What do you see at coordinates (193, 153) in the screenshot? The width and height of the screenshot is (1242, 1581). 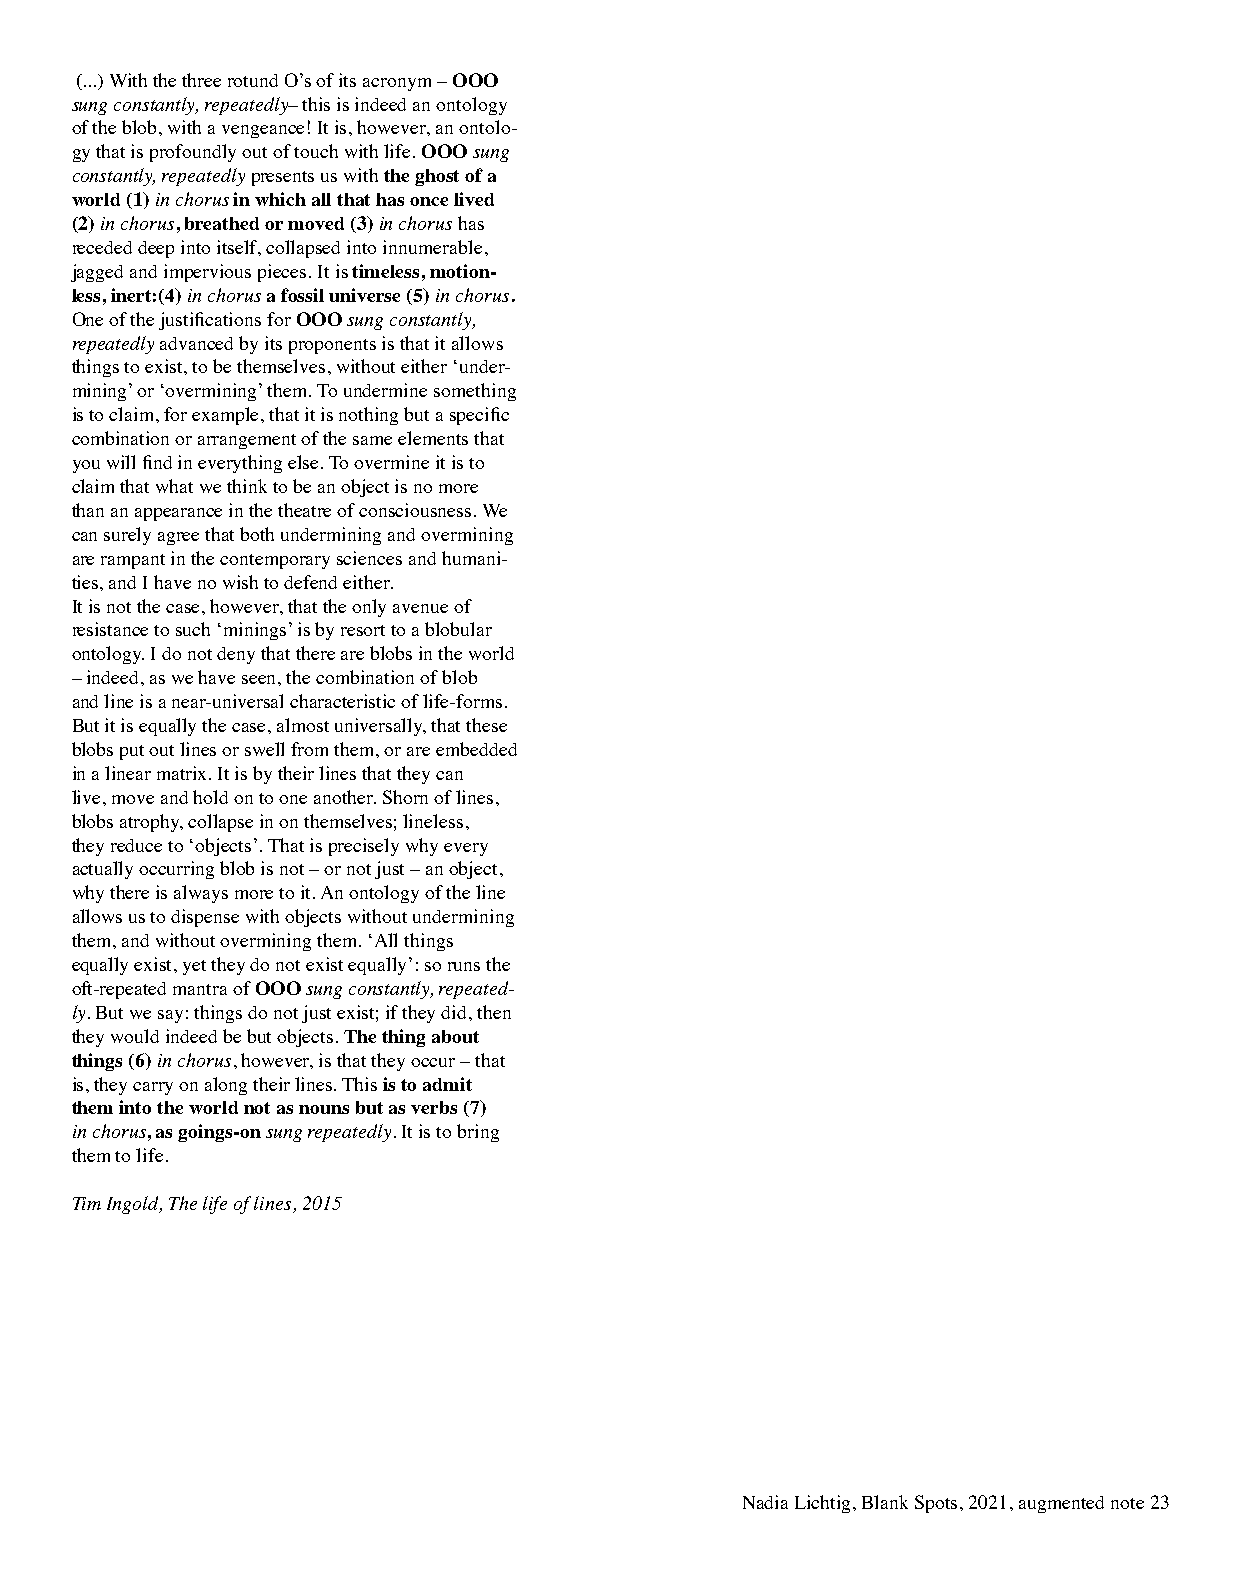 I see `profoundly` at bounding box center [193, 153].
